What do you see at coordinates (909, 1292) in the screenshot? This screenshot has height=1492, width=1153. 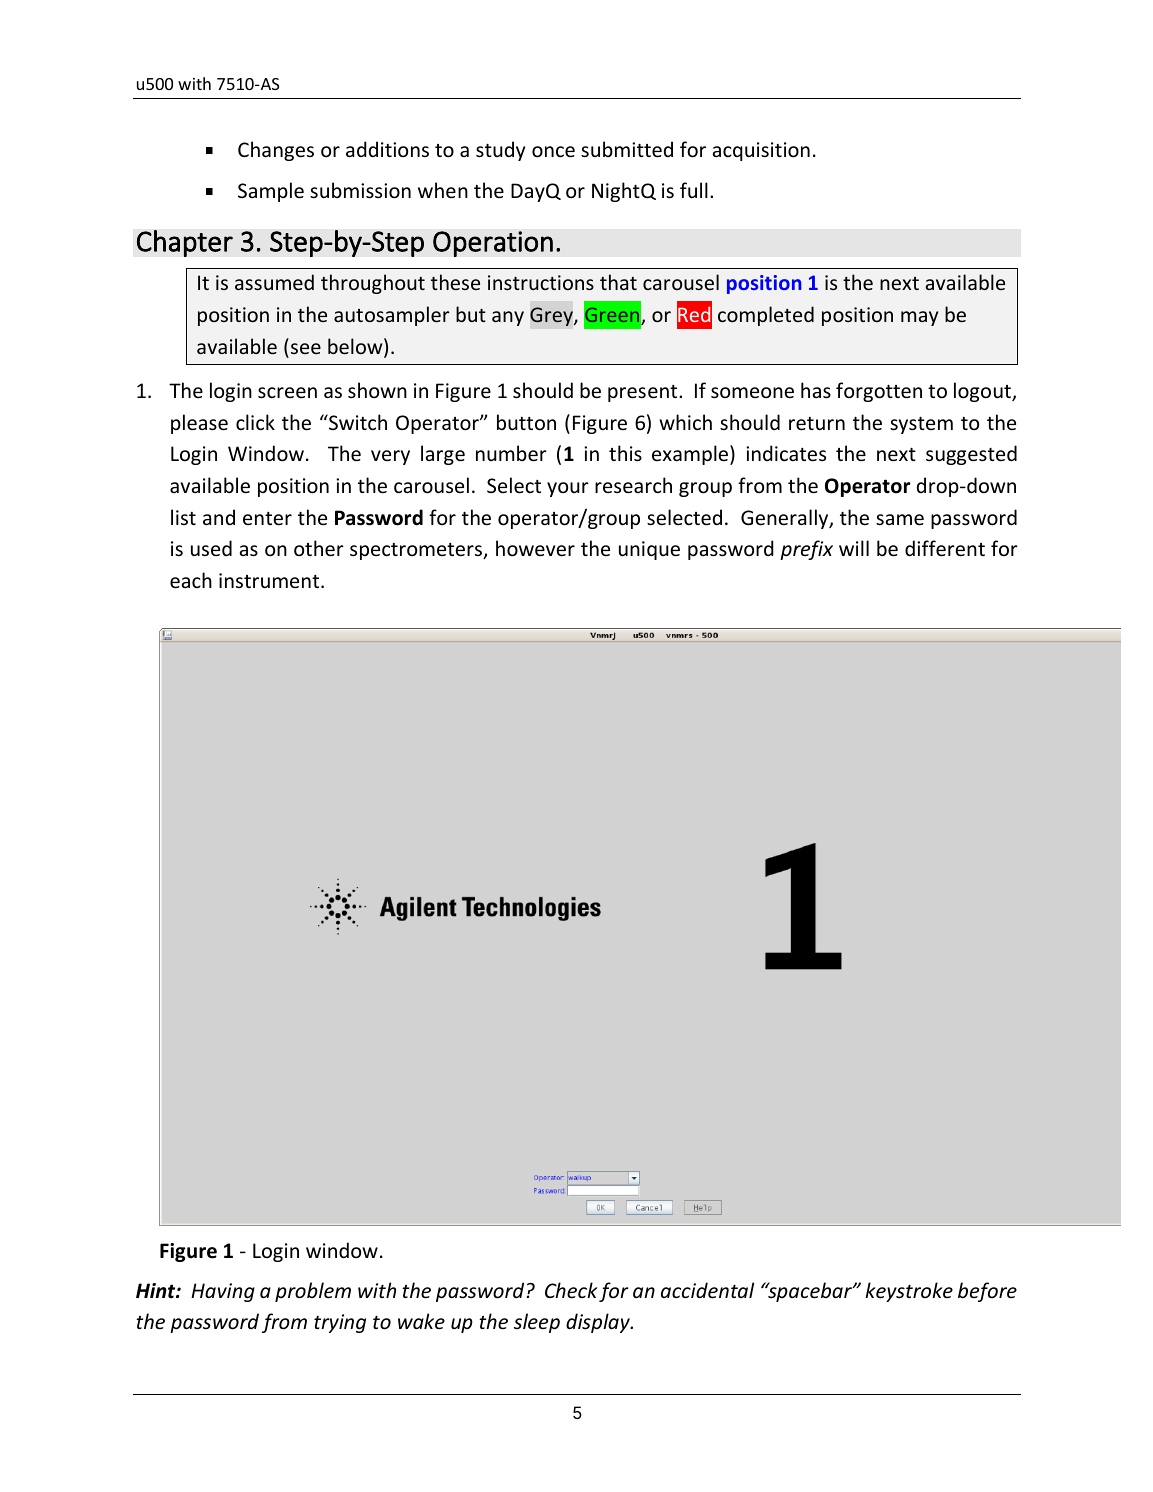 I see `keystroke` at bounding box center [909, 1292].
